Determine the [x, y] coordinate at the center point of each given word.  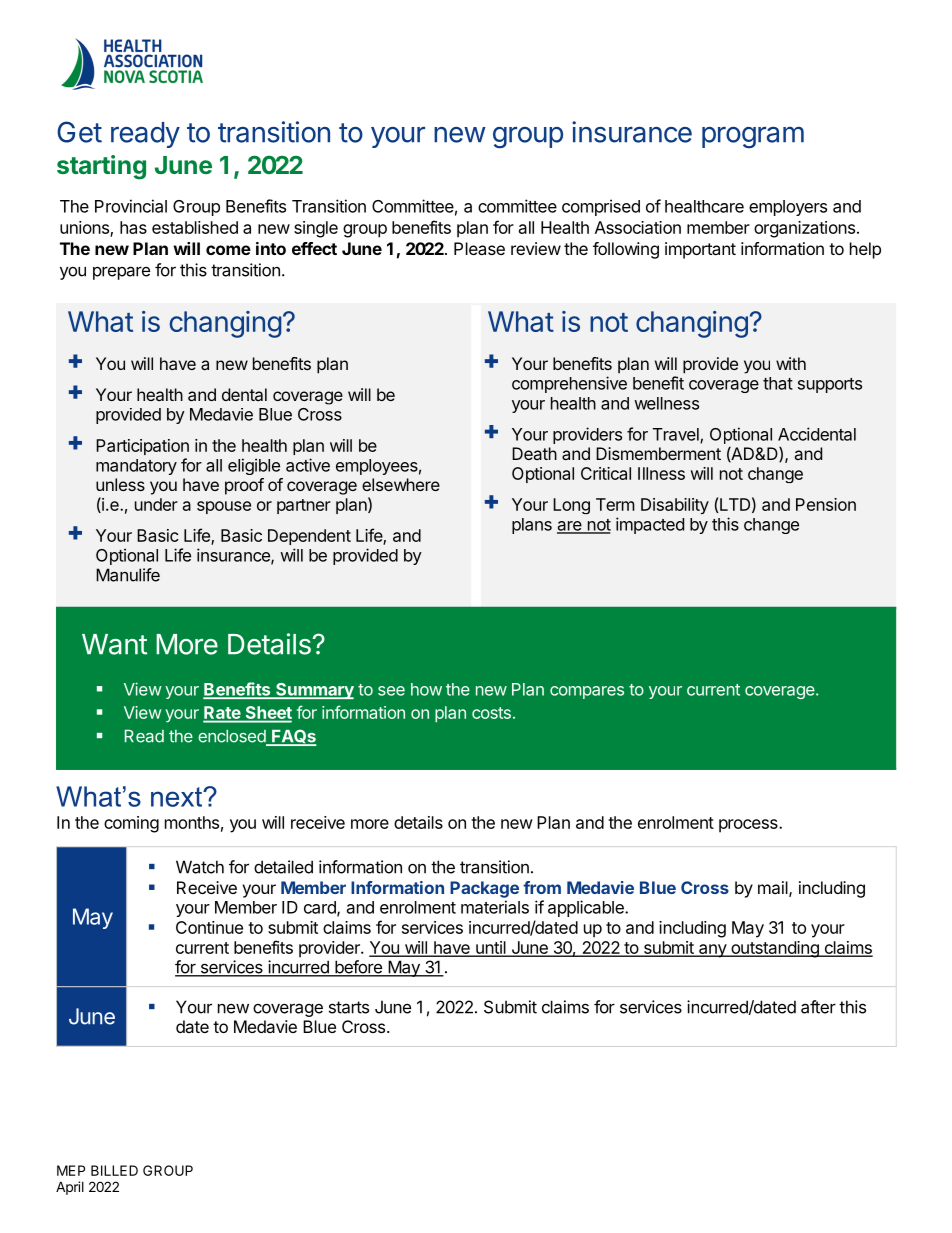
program [753, 137]
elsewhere [401, 484]
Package [484, 889]
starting [101, 167]
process [749, 826]
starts [349, 1007]
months [192, 822]
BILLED [114, 1170]
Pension [826, 504]
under [156, 504]
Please [479, 248]
